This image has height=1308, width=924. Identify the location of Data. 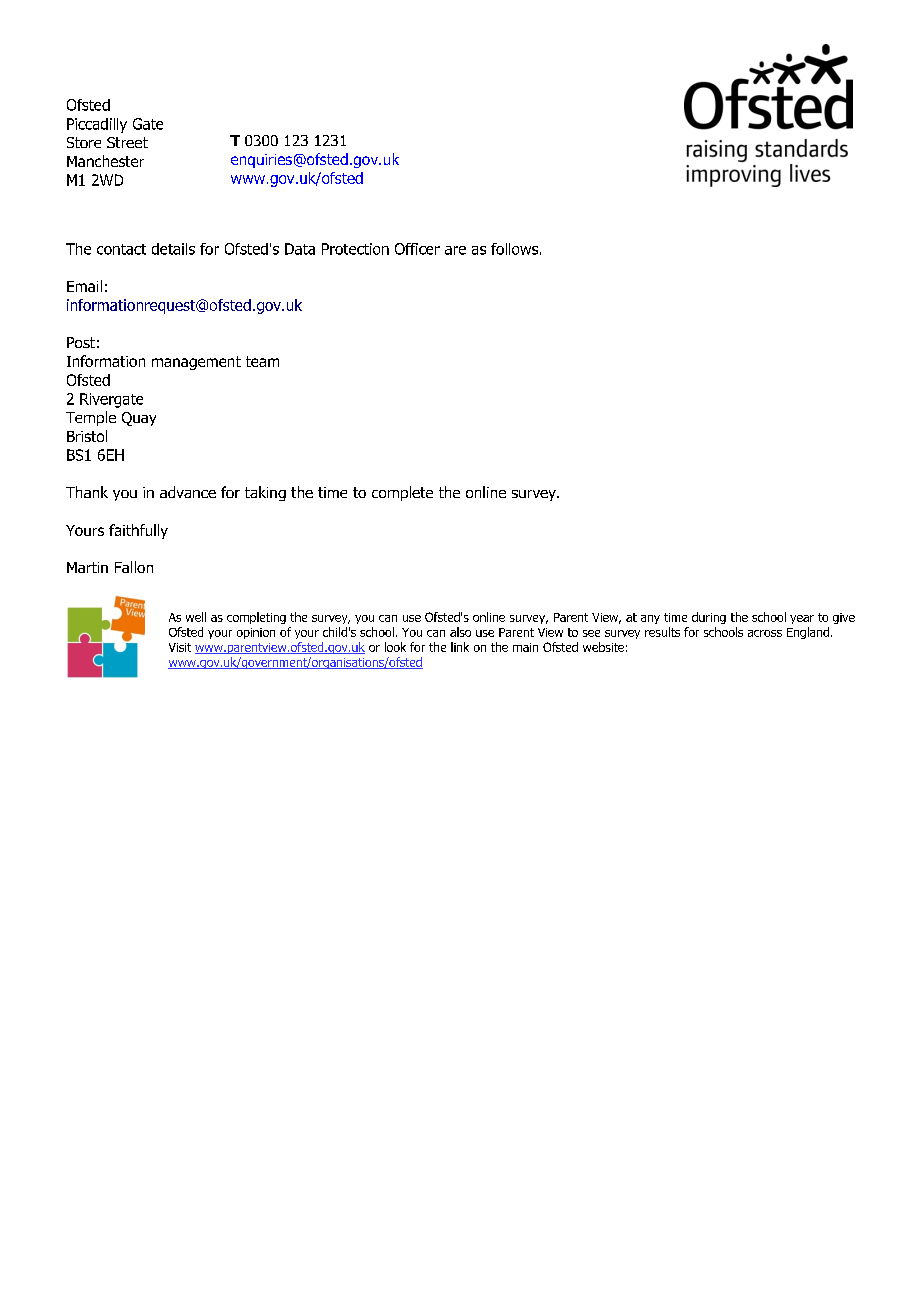
(300, 249).
